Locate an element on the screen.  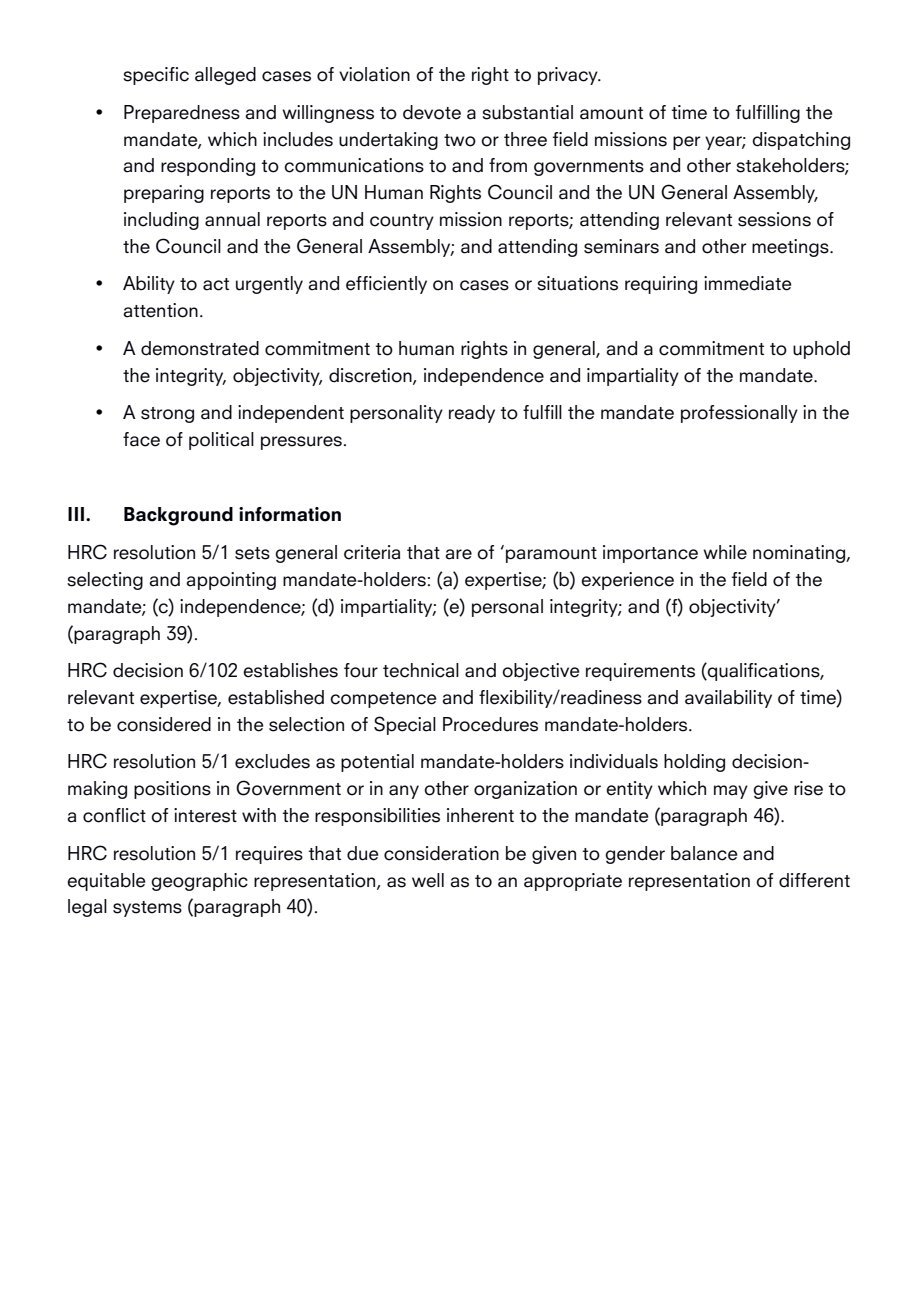
Preparedness is located at coordinates (182, 114).
